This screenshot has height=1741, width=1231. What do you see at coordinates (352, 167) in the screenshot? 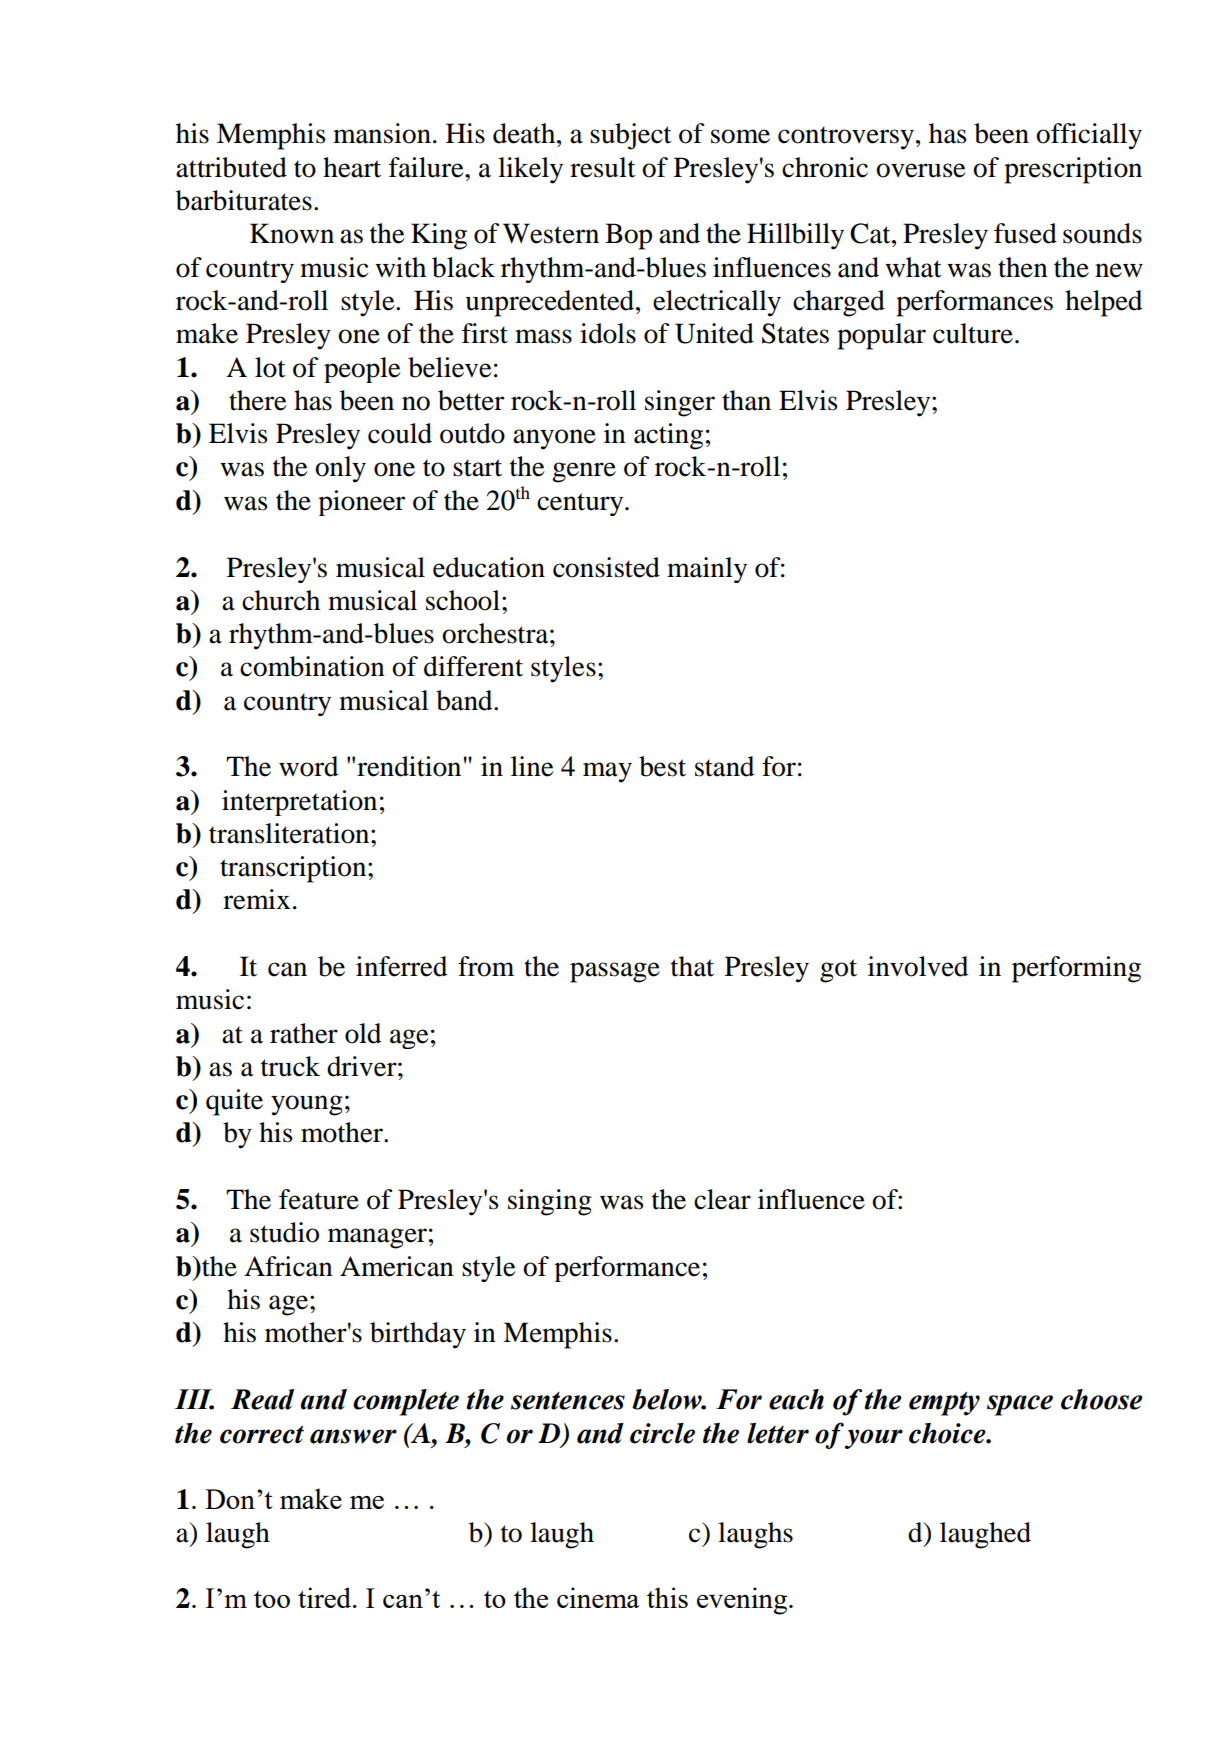
I see `heart` at bounding box center [352, 167].
